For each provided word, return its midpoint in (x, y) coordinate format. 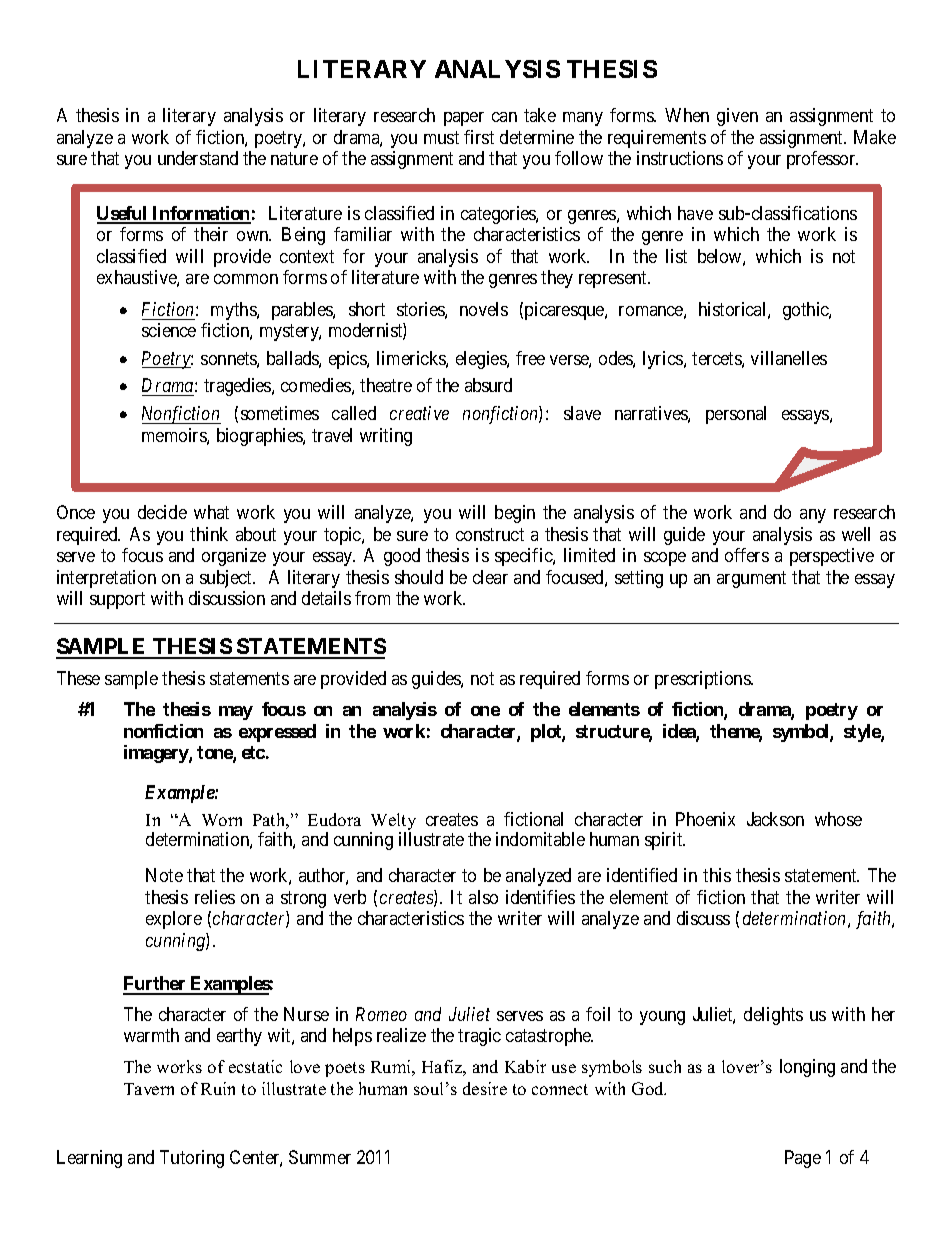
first (479, 137)
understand (198, 158)
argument (751, 579)
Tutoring (192, 1159)
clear (490, 577)
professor (822, 160)
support (117, 601)
